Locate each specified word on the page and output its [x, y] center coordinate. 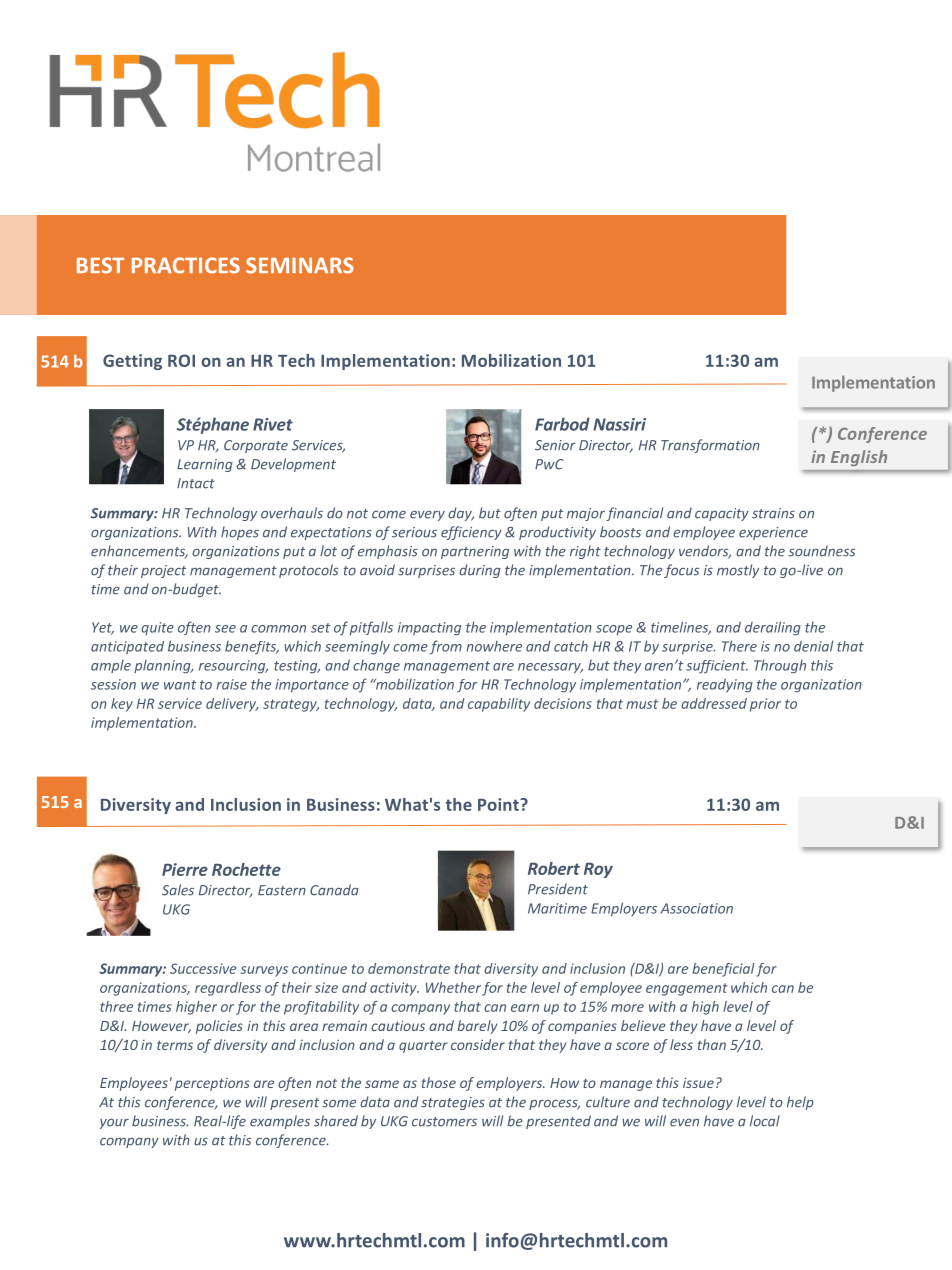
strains [773, 513]
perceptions [212, 1084]
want [180, 685]
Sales [178, 890]
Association [696, 908]
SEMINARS [300, 265]
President [558, 889]
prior [765, 705]
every [427, 516]
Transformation [710, 446]
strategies [453, 1103]
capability [499, 705]
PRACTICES [186, 265]
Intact [196, 483]
